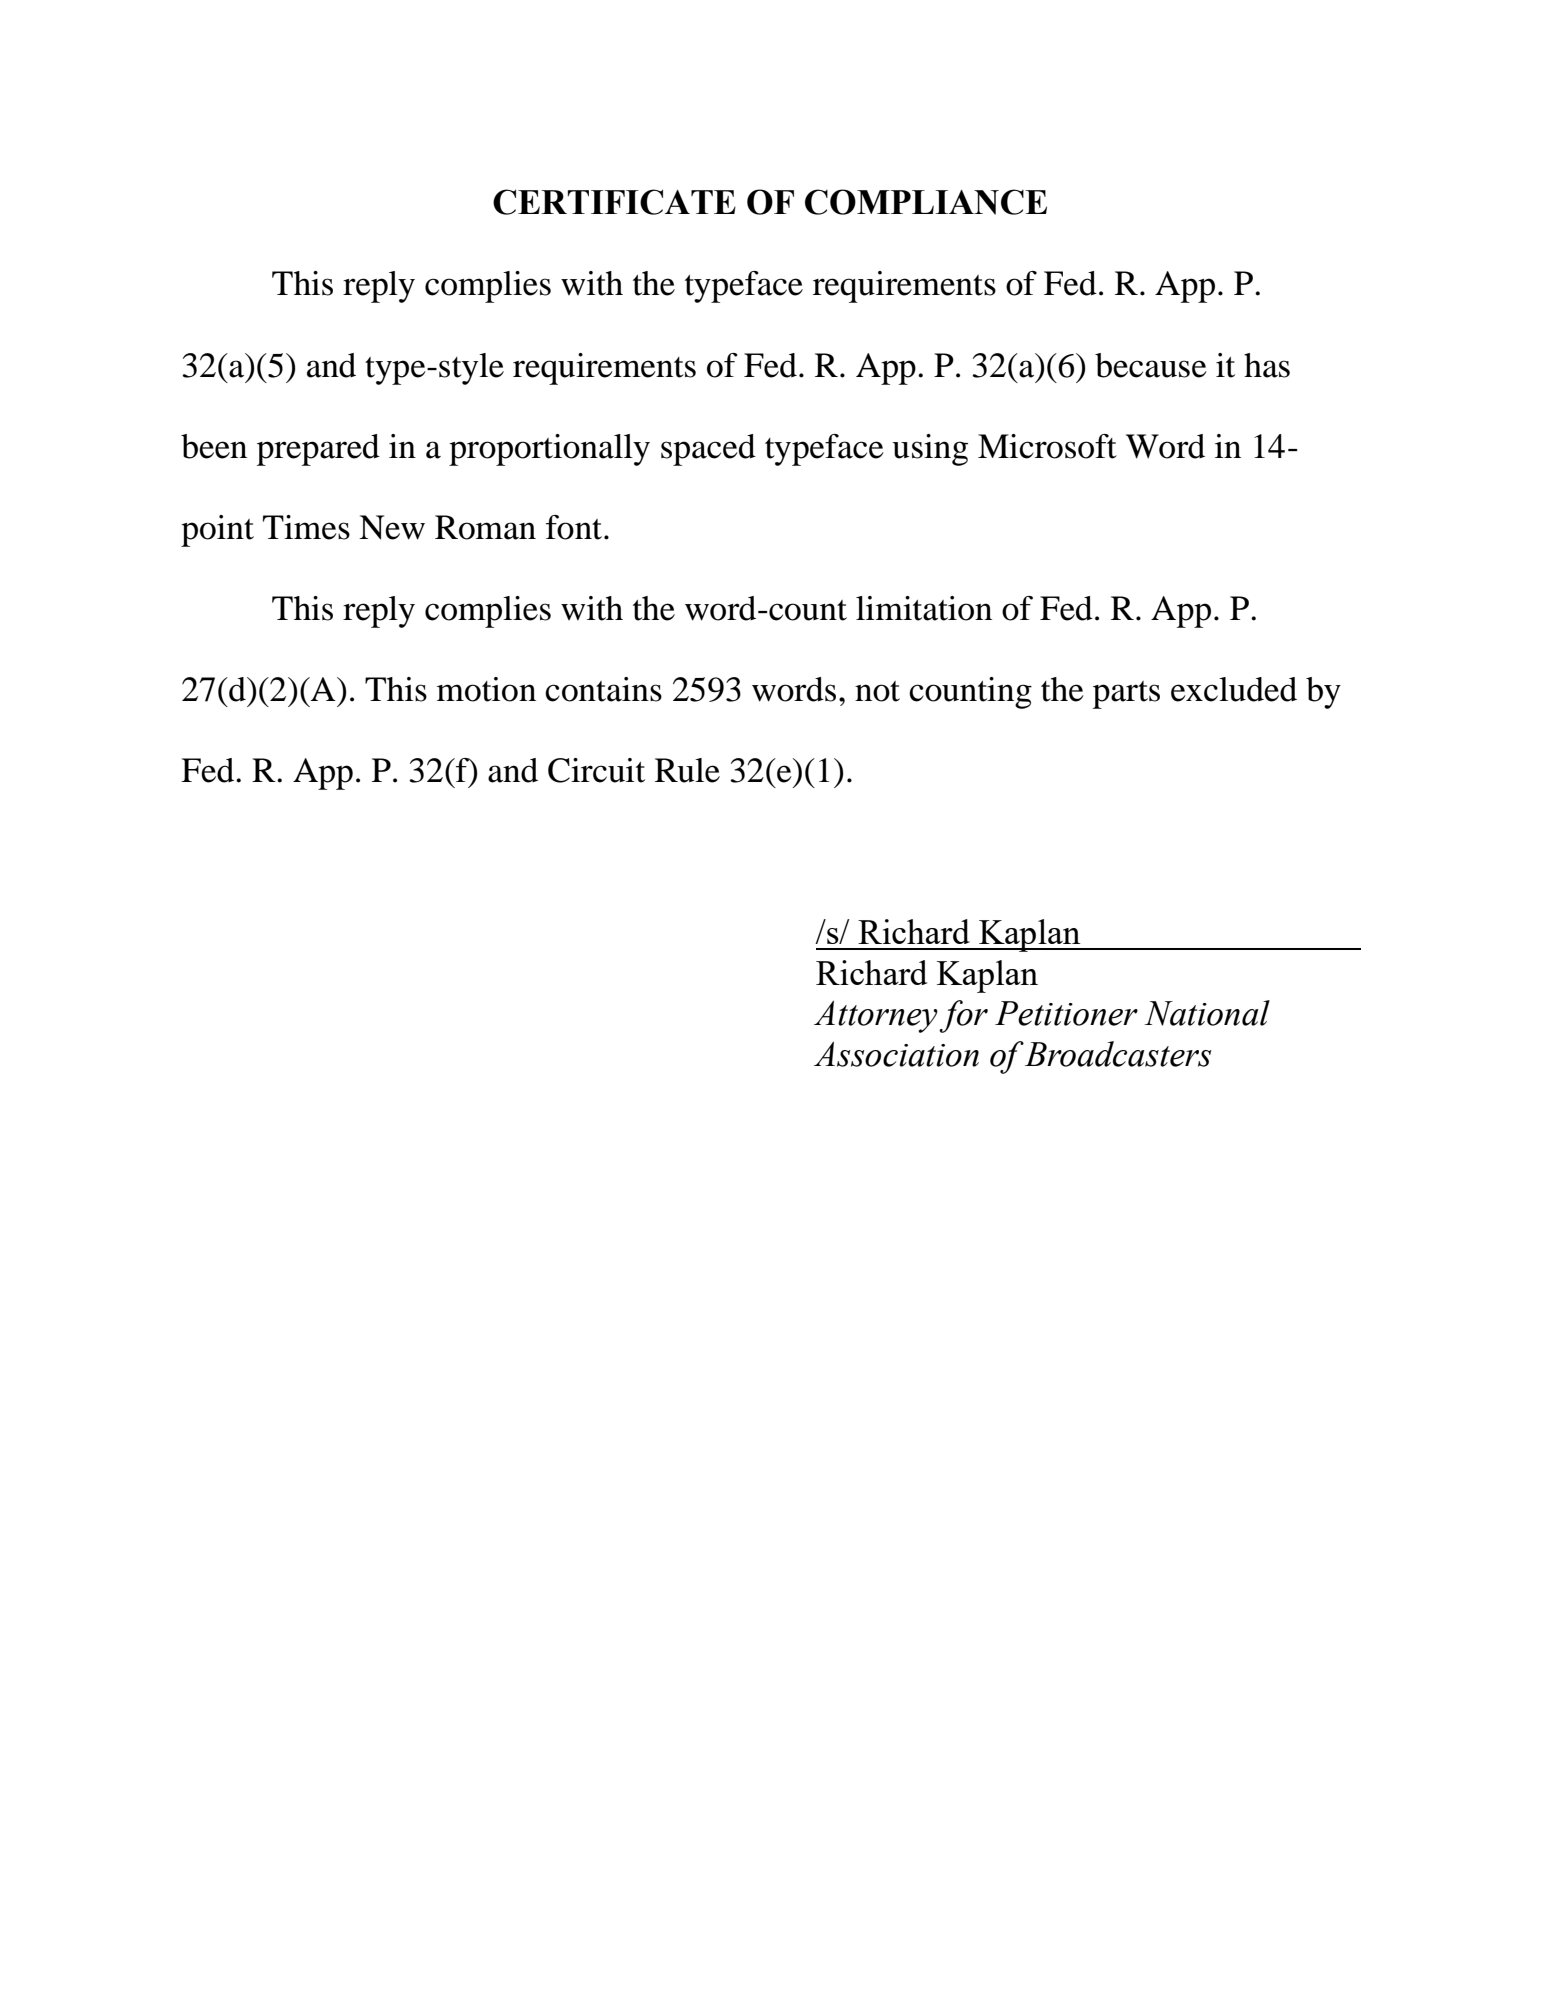 This page has width=1541, height=1995. Describe the element at coordinates (708, 450) in the page. I see `spaced` at that location.
